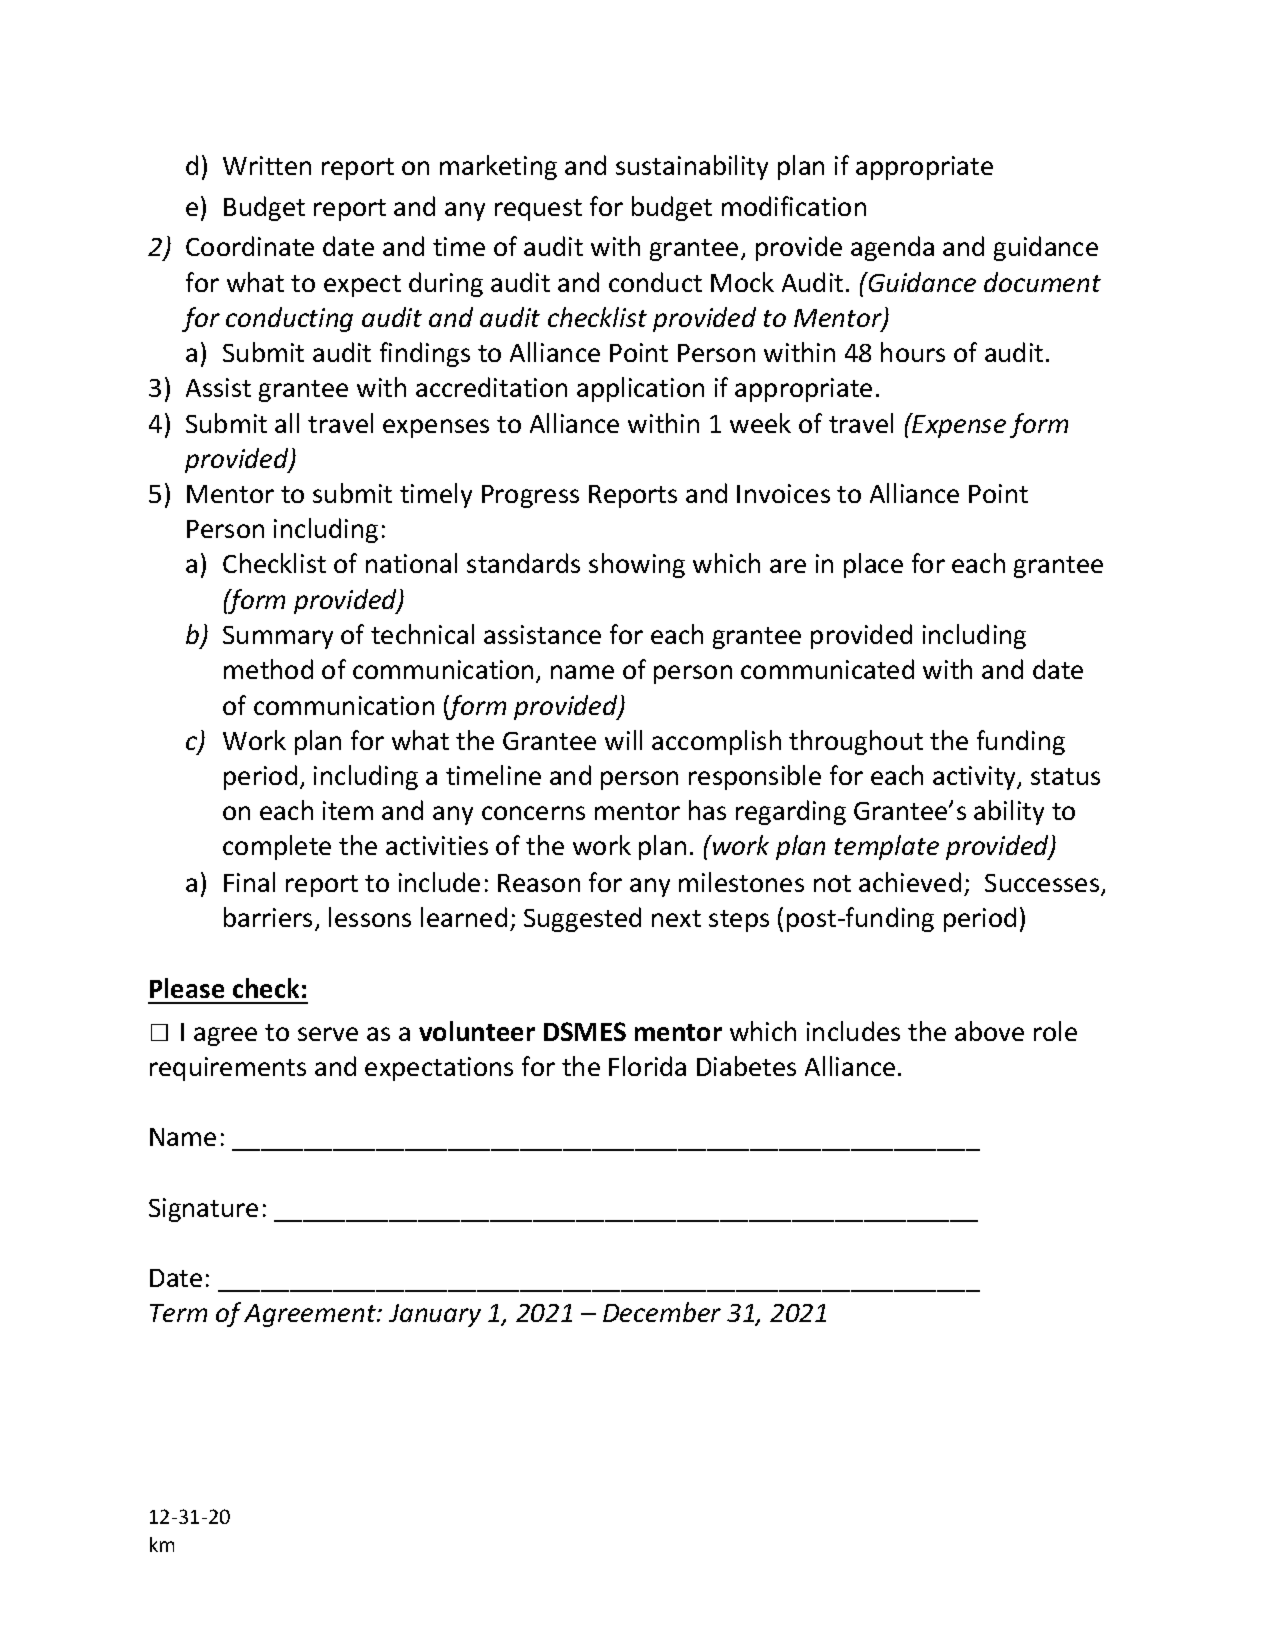 The width and height of the screenshot is (1262, 1633). Describe the element at coordinates (178, 1313) in the screenshot. I see `Term` at that location.
